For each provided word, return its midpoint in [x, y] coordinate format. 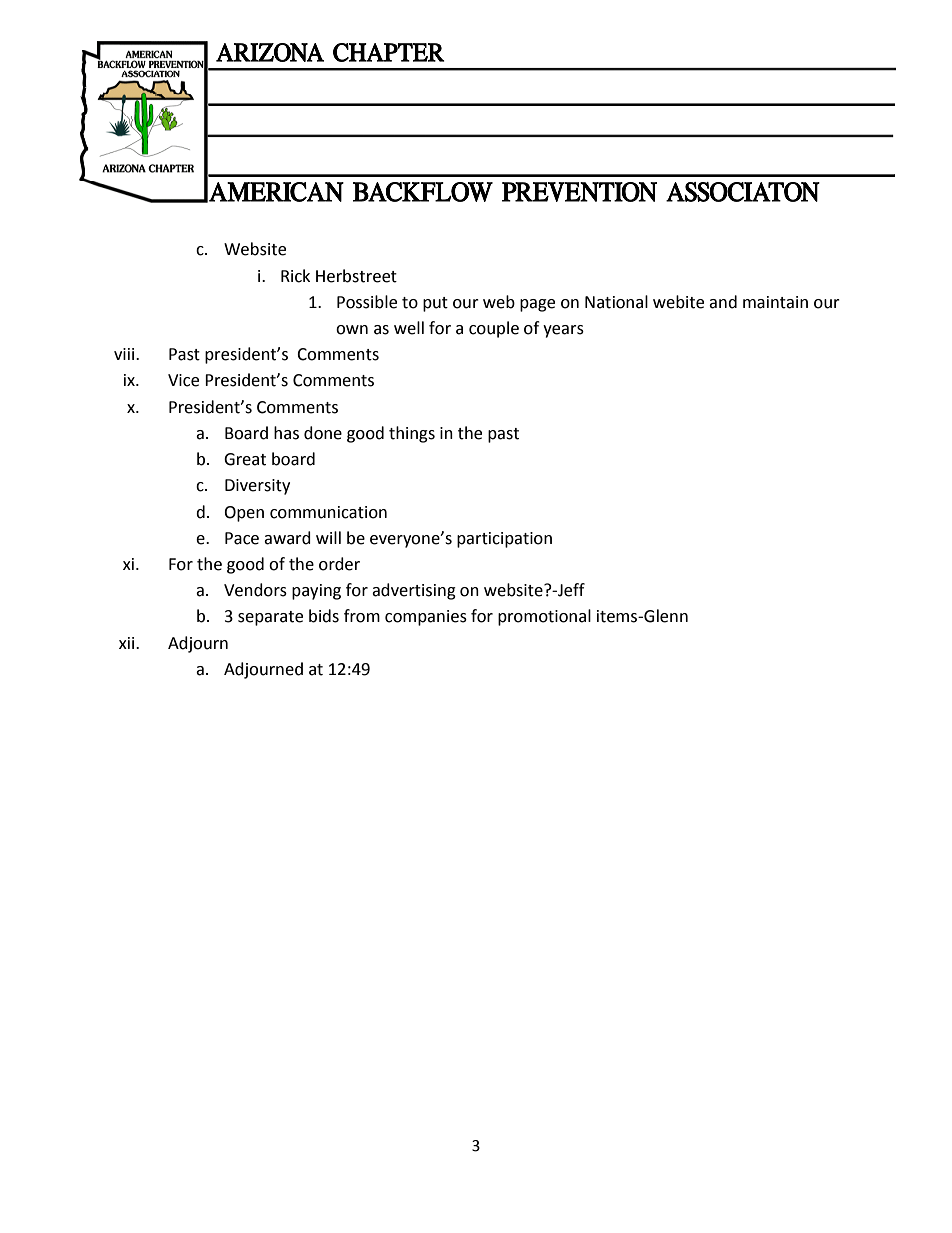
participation [504, 540]
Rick [295, 276]
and [723, 302]
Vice [183, 380]
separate [270, 618]
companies [426, 618]
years [563, 331]
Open [244, 514]
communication [328, 512]
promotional [544, 617]
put [435, 304]
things [412, 434]
